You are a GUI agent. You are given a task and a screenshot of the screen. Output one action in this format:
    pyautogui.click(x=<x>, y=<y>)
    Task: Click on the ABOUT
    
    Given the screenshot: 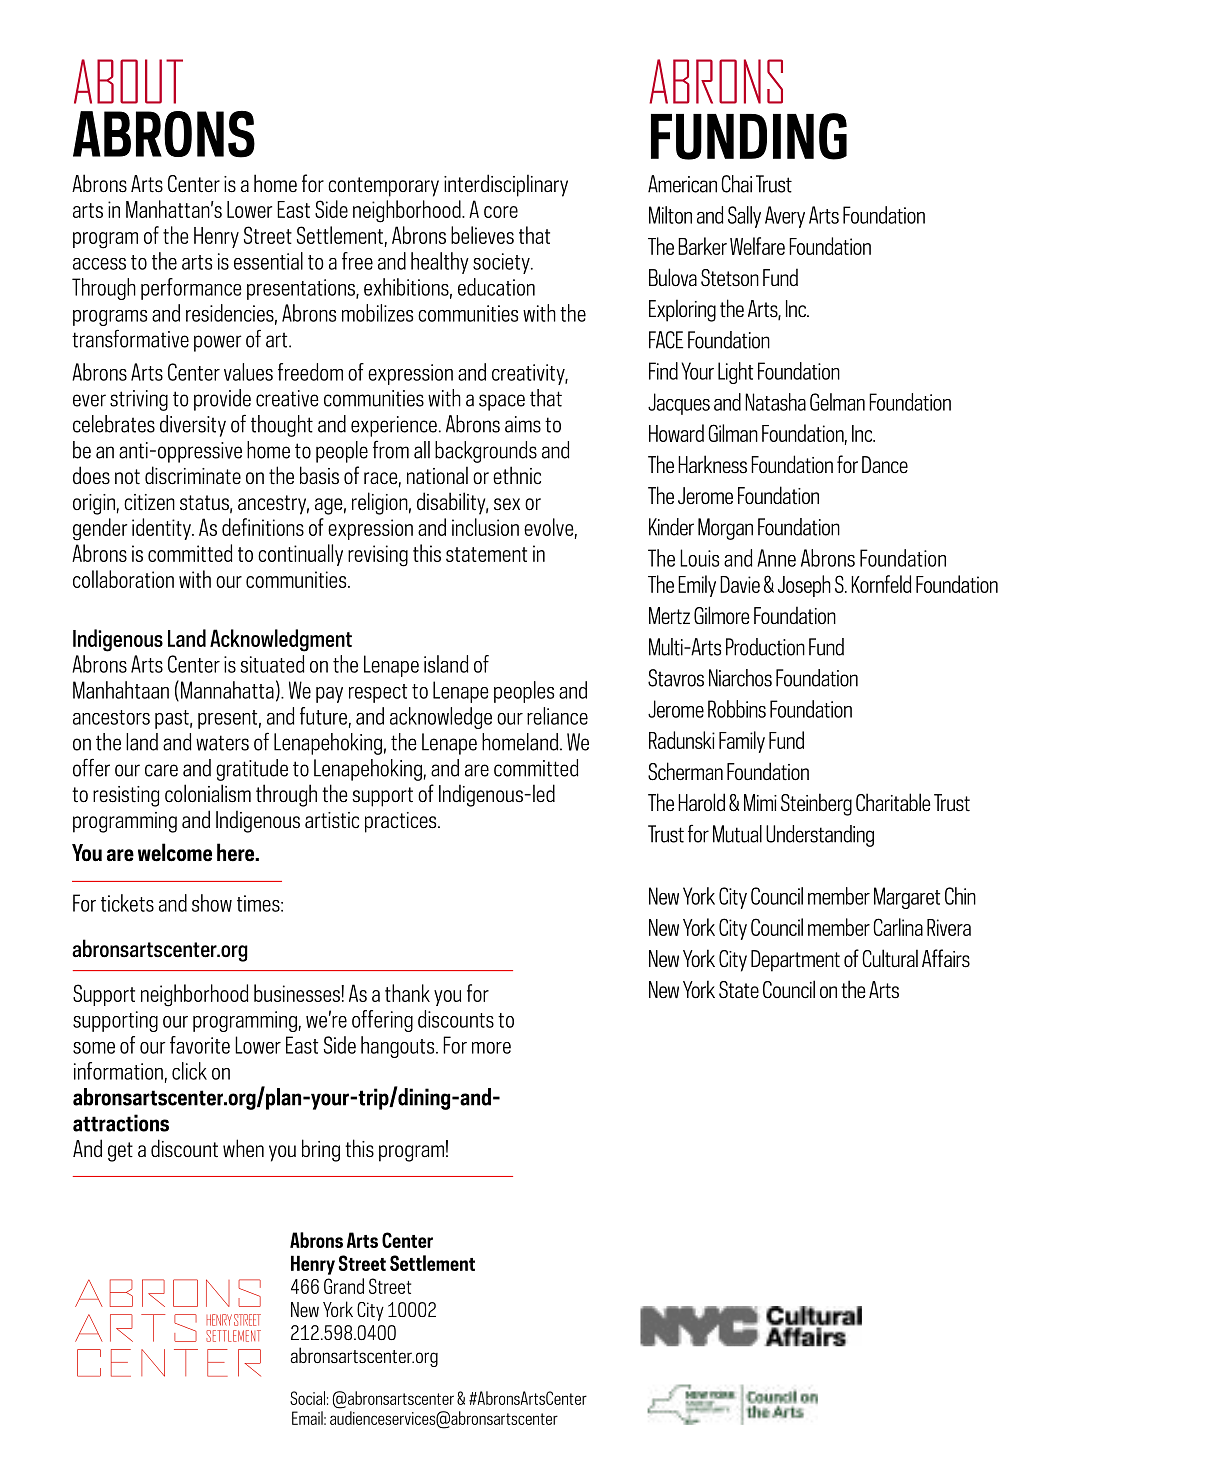 What is the action you would take?
    pyautogui.click(x=128, y=81)
